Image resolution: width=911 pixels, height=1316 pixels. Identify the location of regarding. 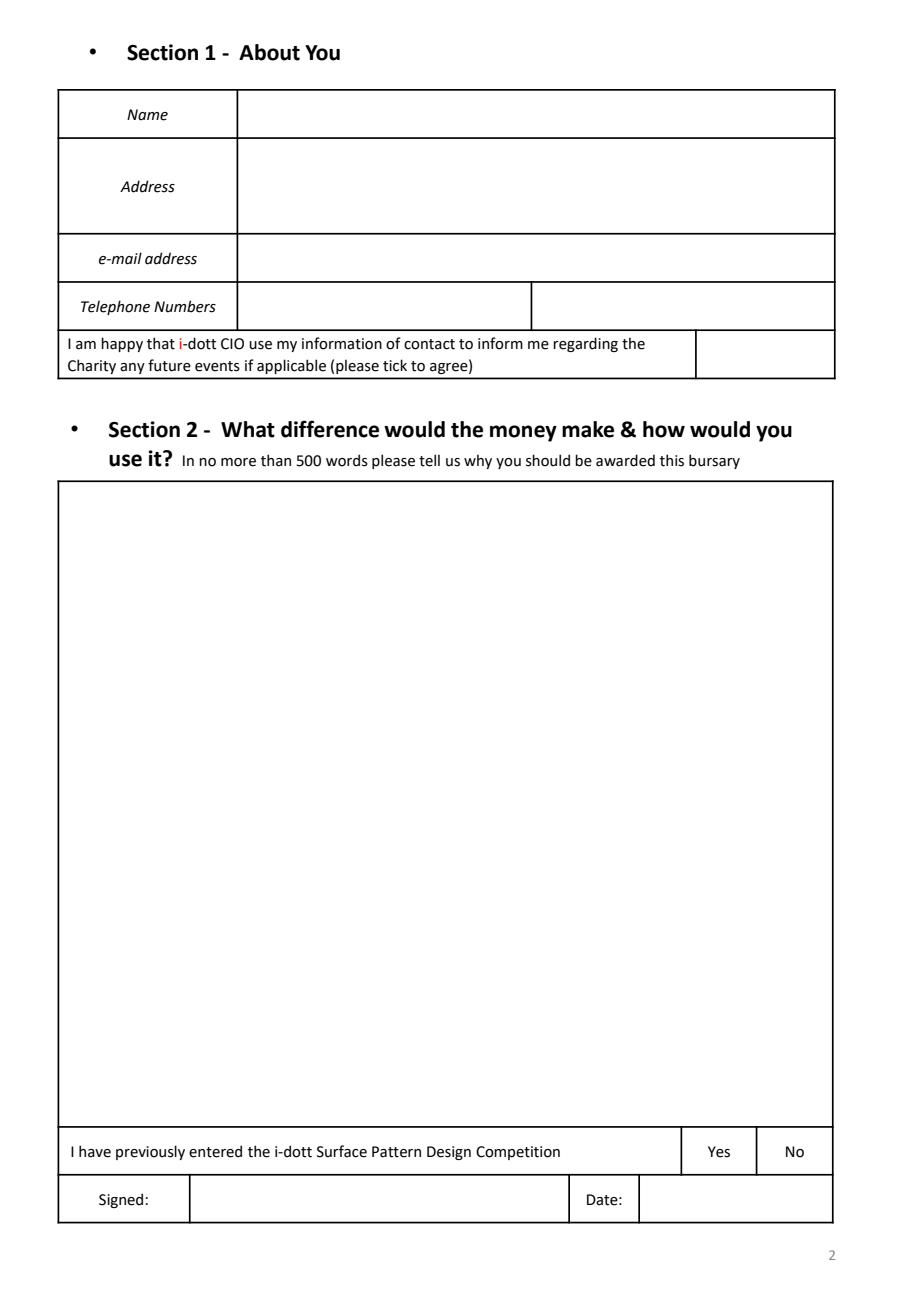
(585, 344).
